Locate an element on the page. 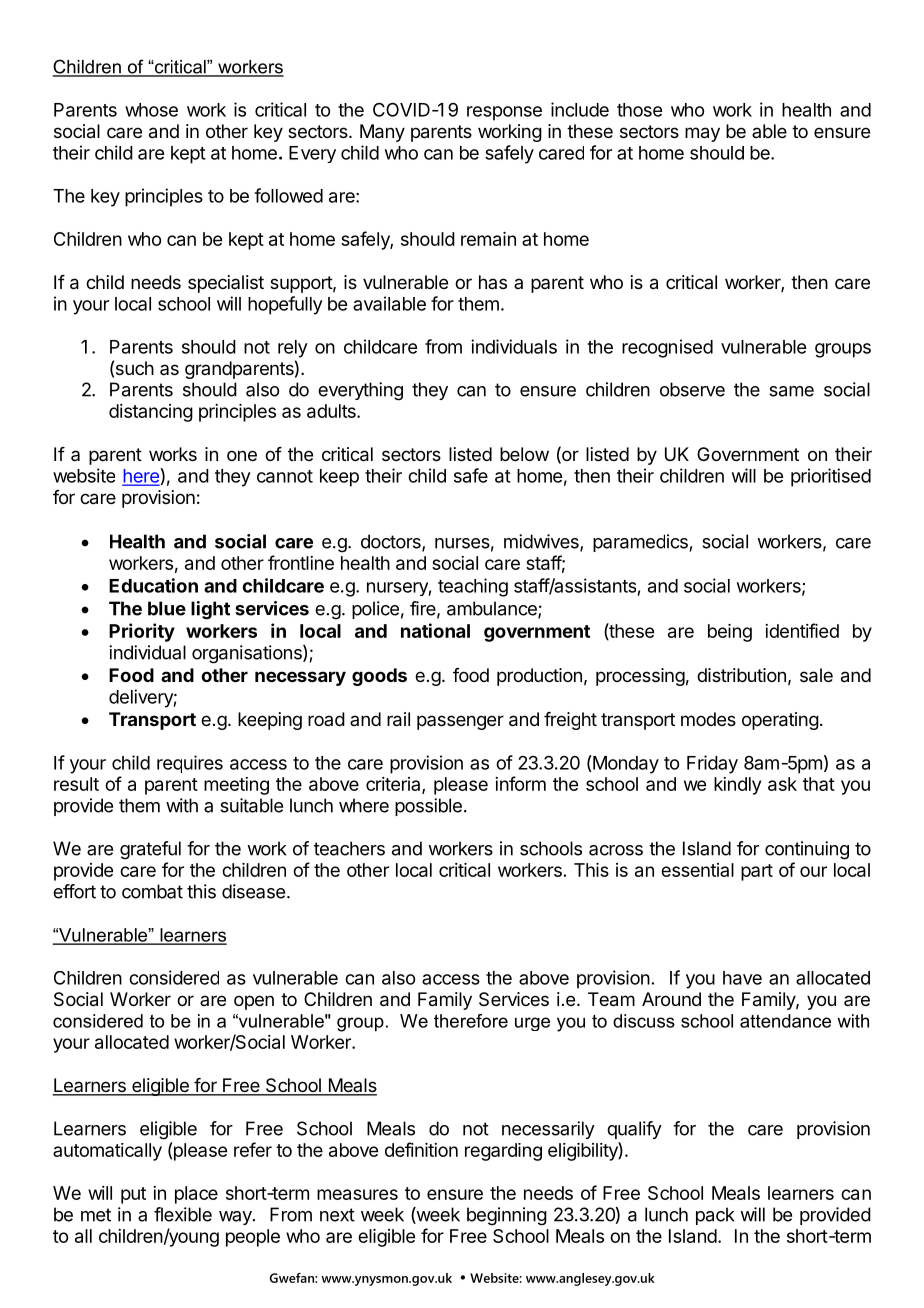 This image has height=1308, width=924. may is located at coordinates (702, 134).
